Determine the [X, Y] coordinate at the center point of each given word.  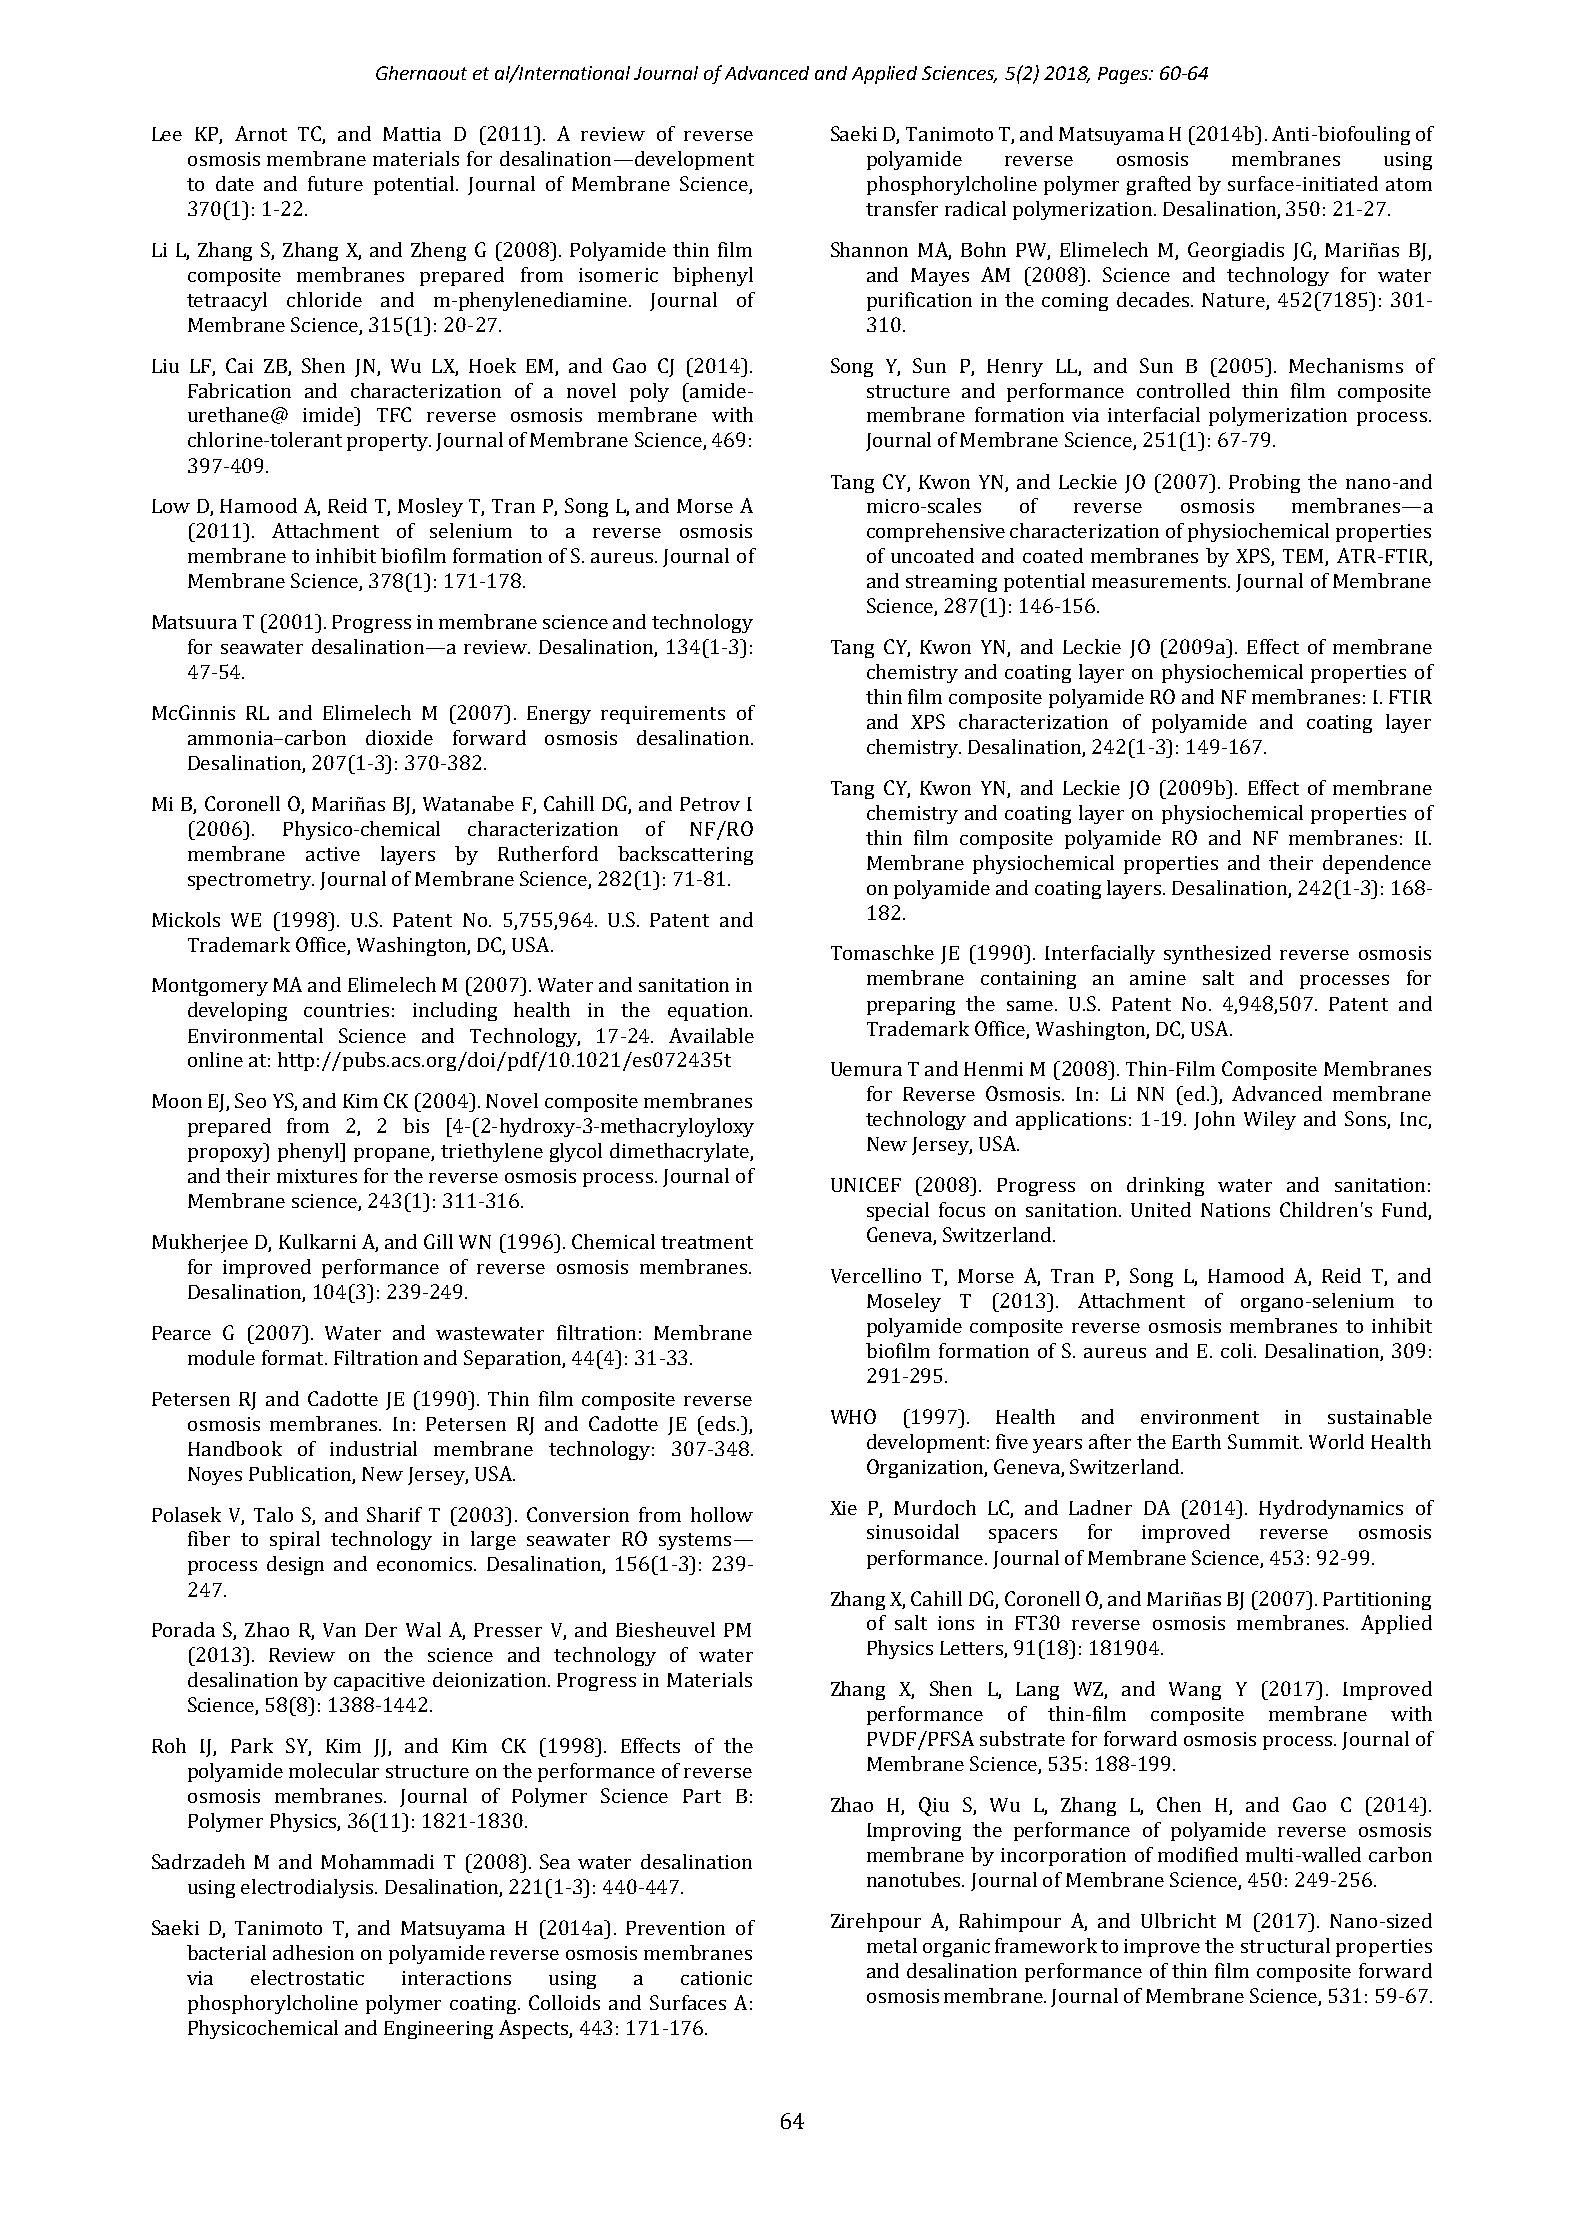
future [335, 183]
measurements [1160, 581]
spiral [295, 1540]
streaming [951, 583]
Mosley [430, 507]
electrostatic [307, 1977]
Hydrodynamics [1331, 1509]
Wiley [1270, 1120]
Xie [843, 1508]
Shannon [869, 249]
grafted [1159, 185]
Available [711, 1035]
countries [346, 1010]
